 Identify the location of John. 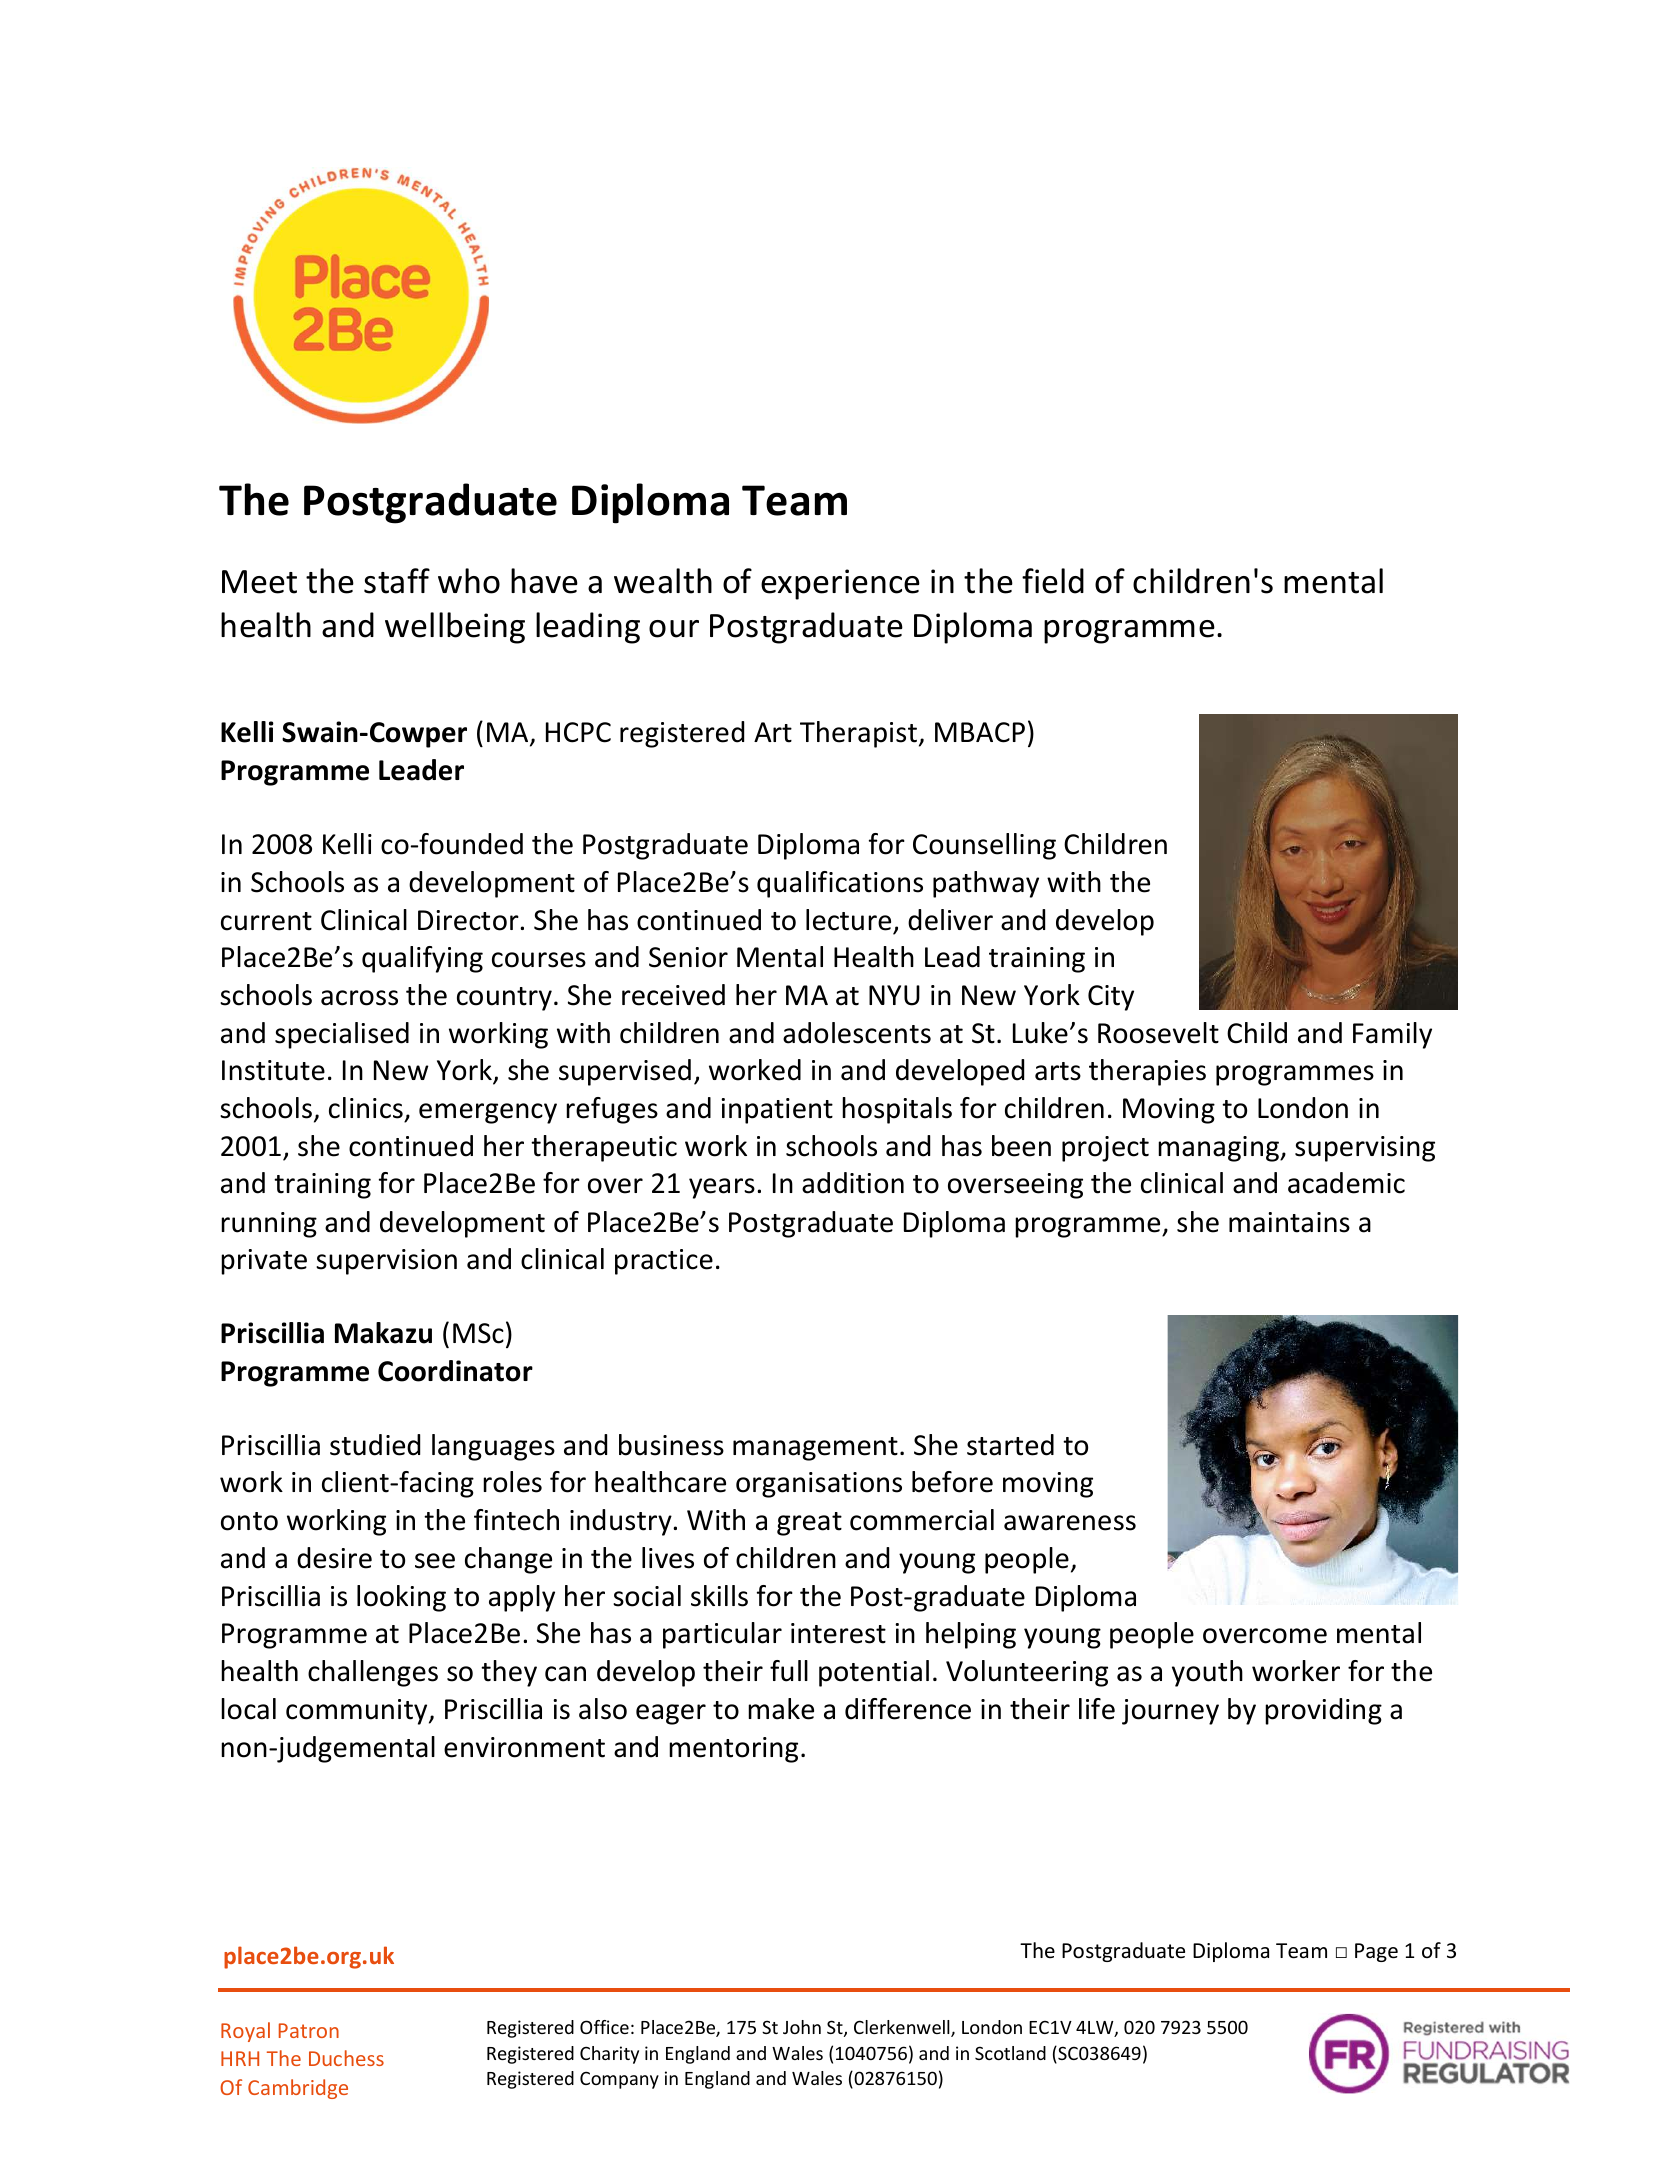
(802, 2027).
